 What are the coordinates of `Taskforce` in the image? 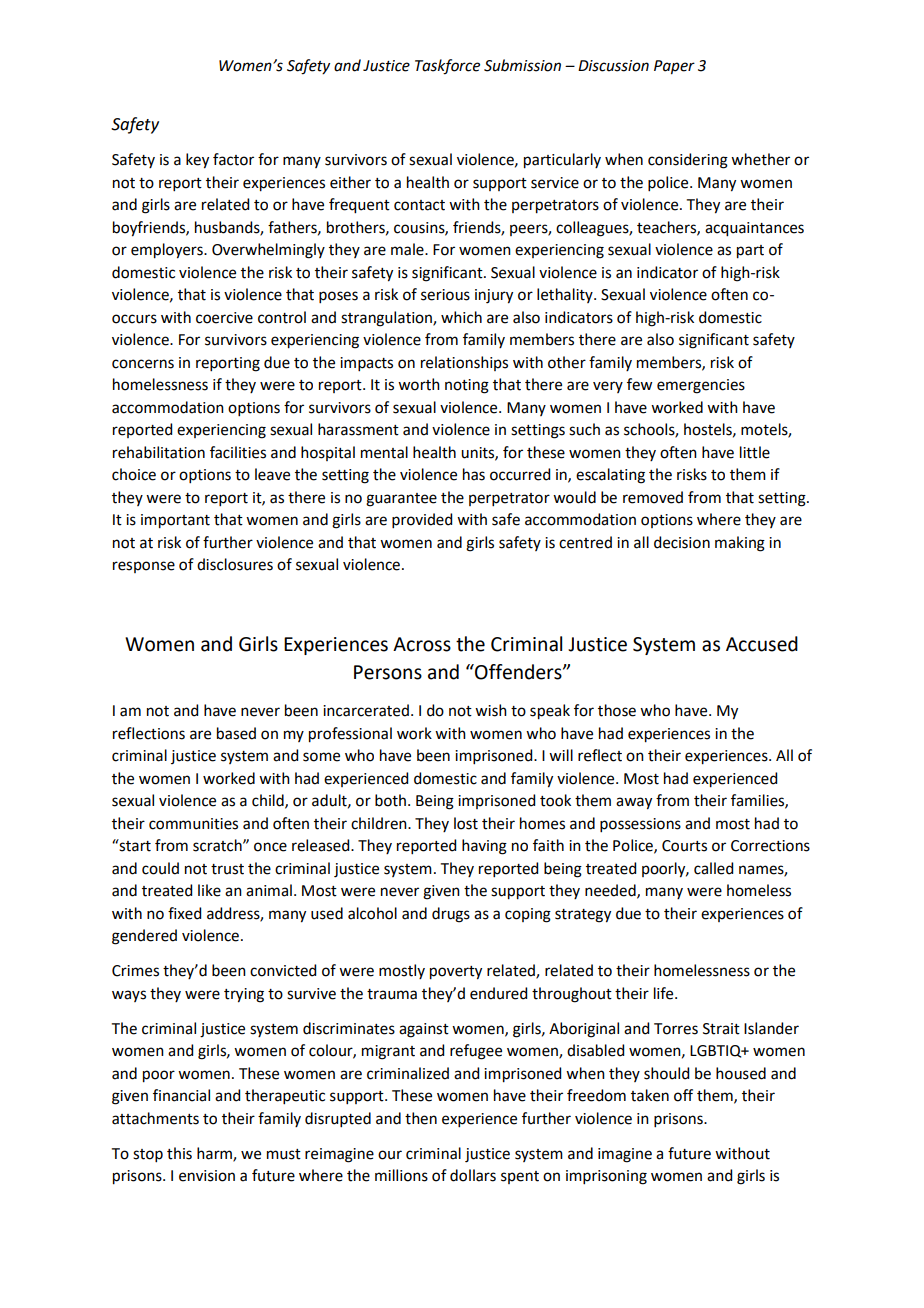 It's located at (447, 67).
